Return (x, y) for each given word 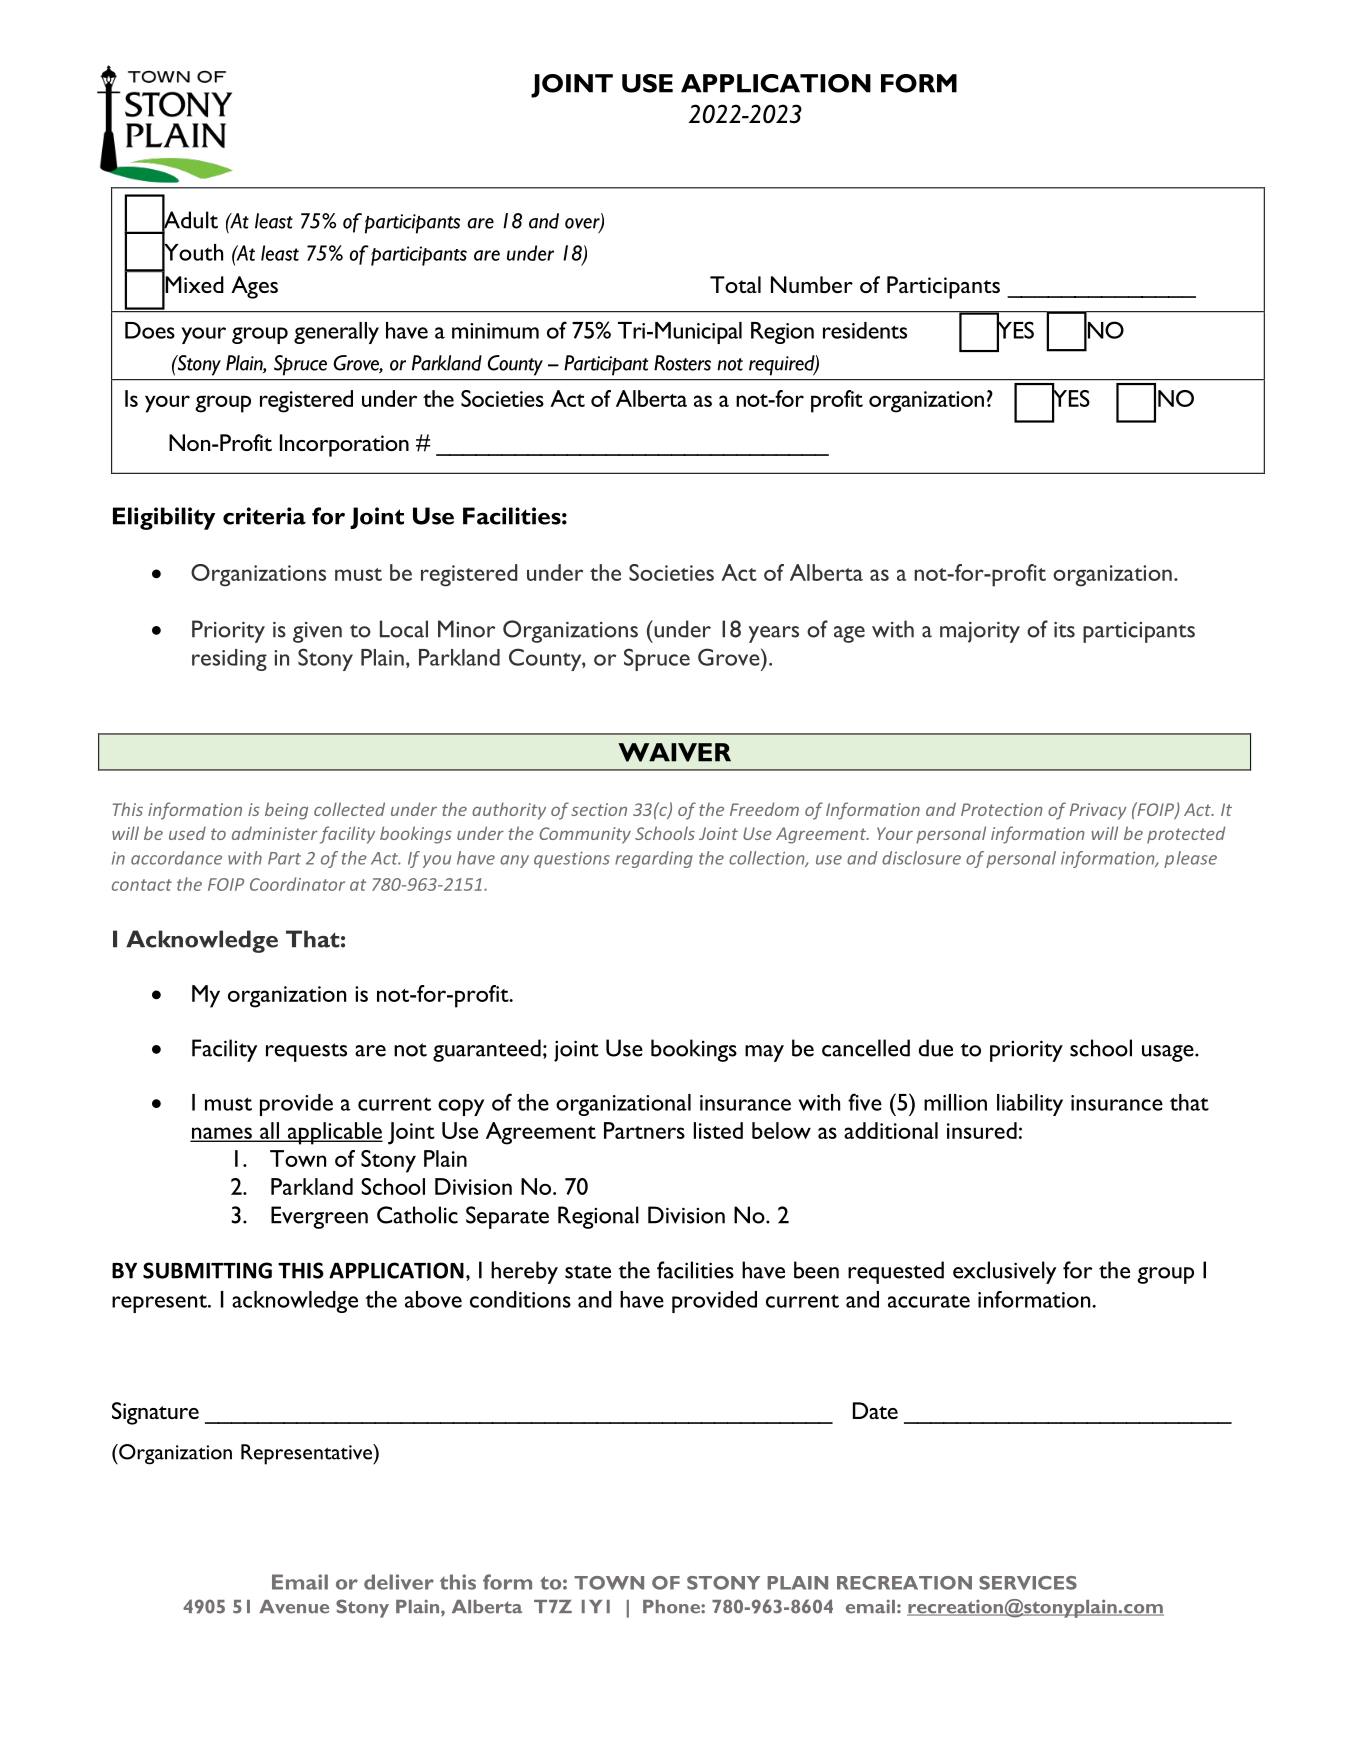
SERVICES (1028, 1583)
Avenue (294, 1607)
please (1190, 859)
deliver (399, 1582)
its (1064, 630)
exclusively (1004, 1272)
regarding (654, 859)
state (588, 1272)
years (774, 634)
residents (865, 330)
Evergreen (319, 1217)
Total (735, 284)
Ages (254, 287)
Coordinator (297, 884)
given (317, 632)
